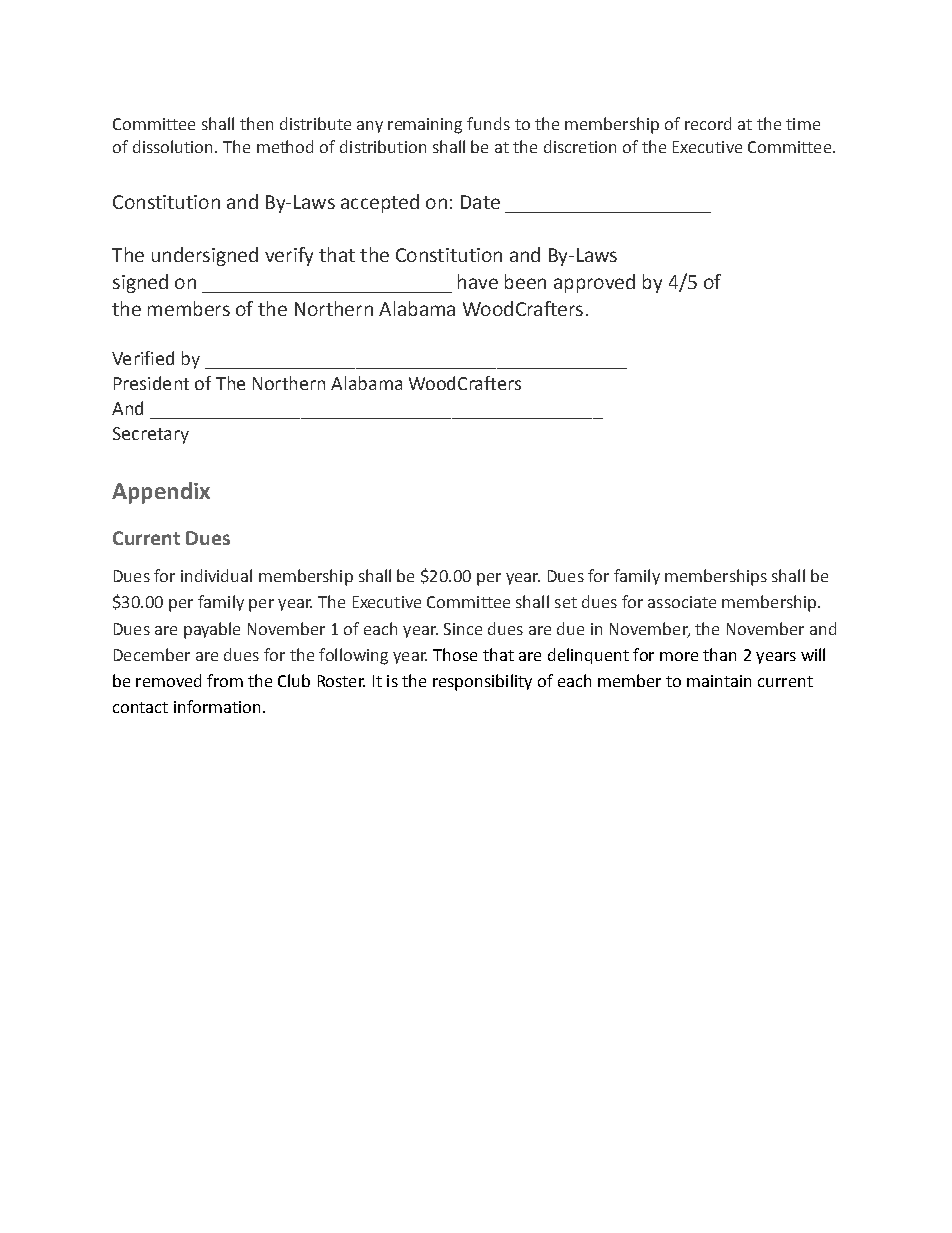 Image resolution: width=952 pixels, height=1233 pixels. Describe the element at coordinates (488, 123) in the document. I see `funds` at that location.
